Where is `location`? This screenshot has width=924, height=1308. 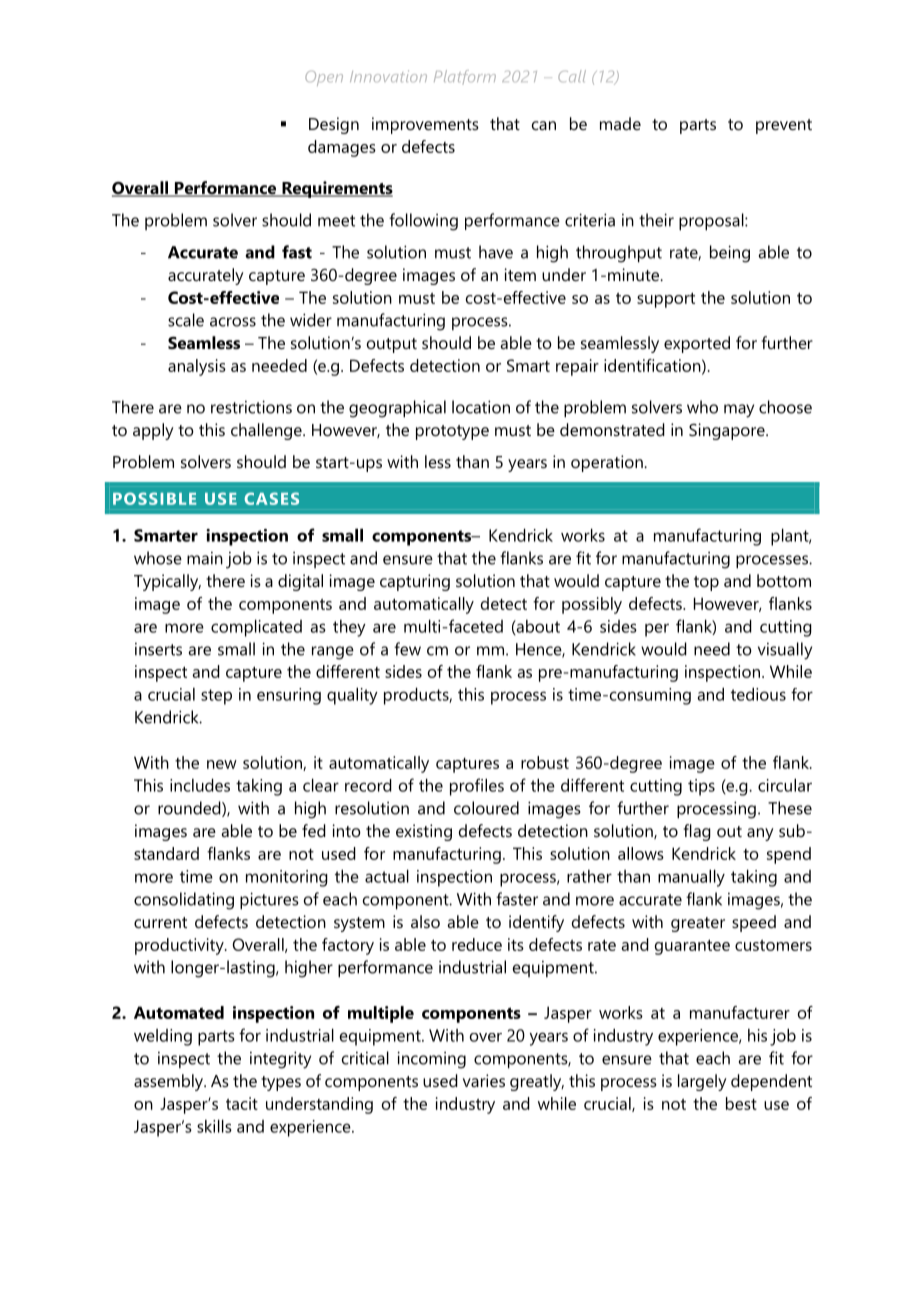
location is located at coordinates (481, 407).
